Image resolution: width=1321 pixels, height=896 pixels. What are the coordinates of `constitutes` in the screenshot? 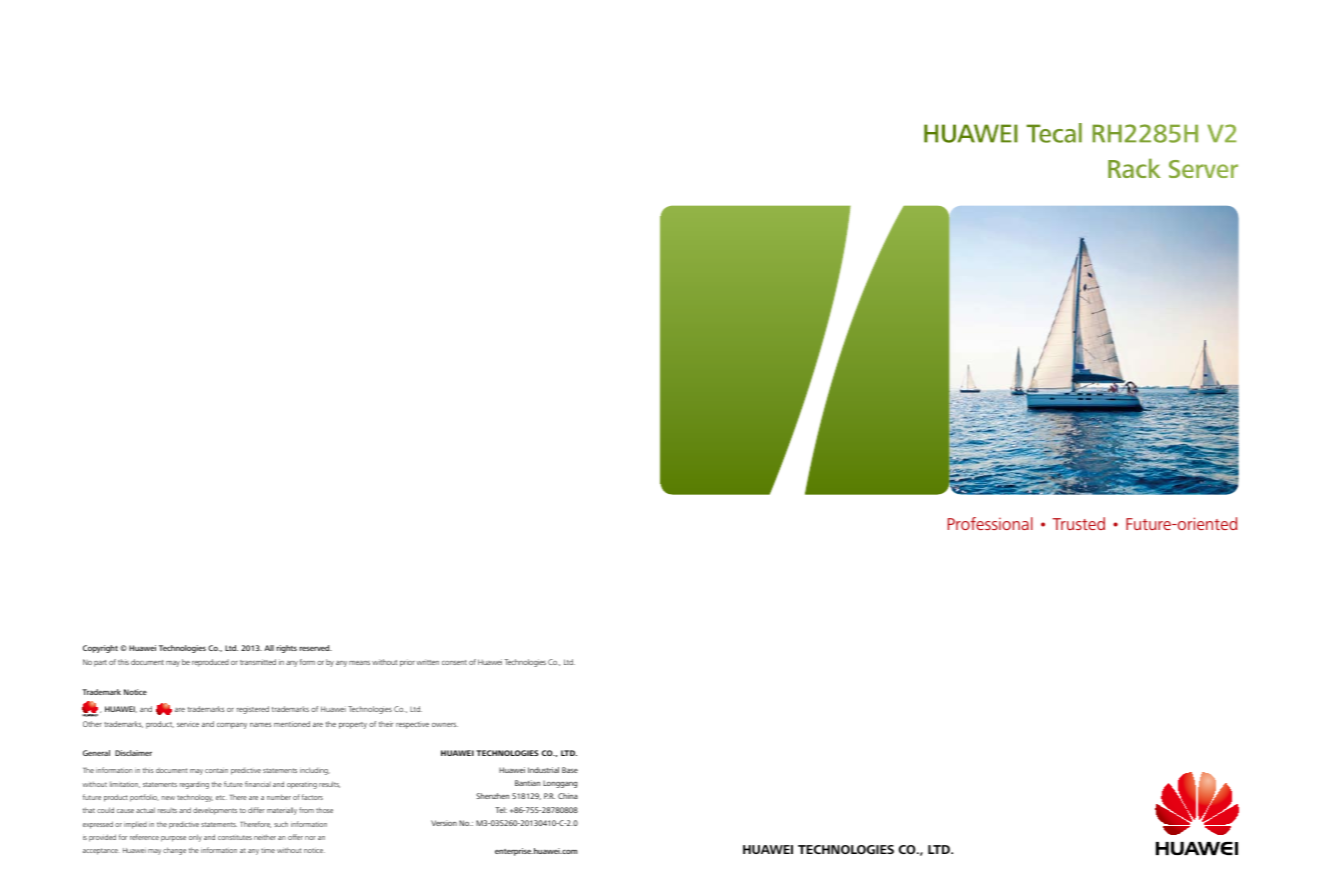 It's located at (235, 837).
